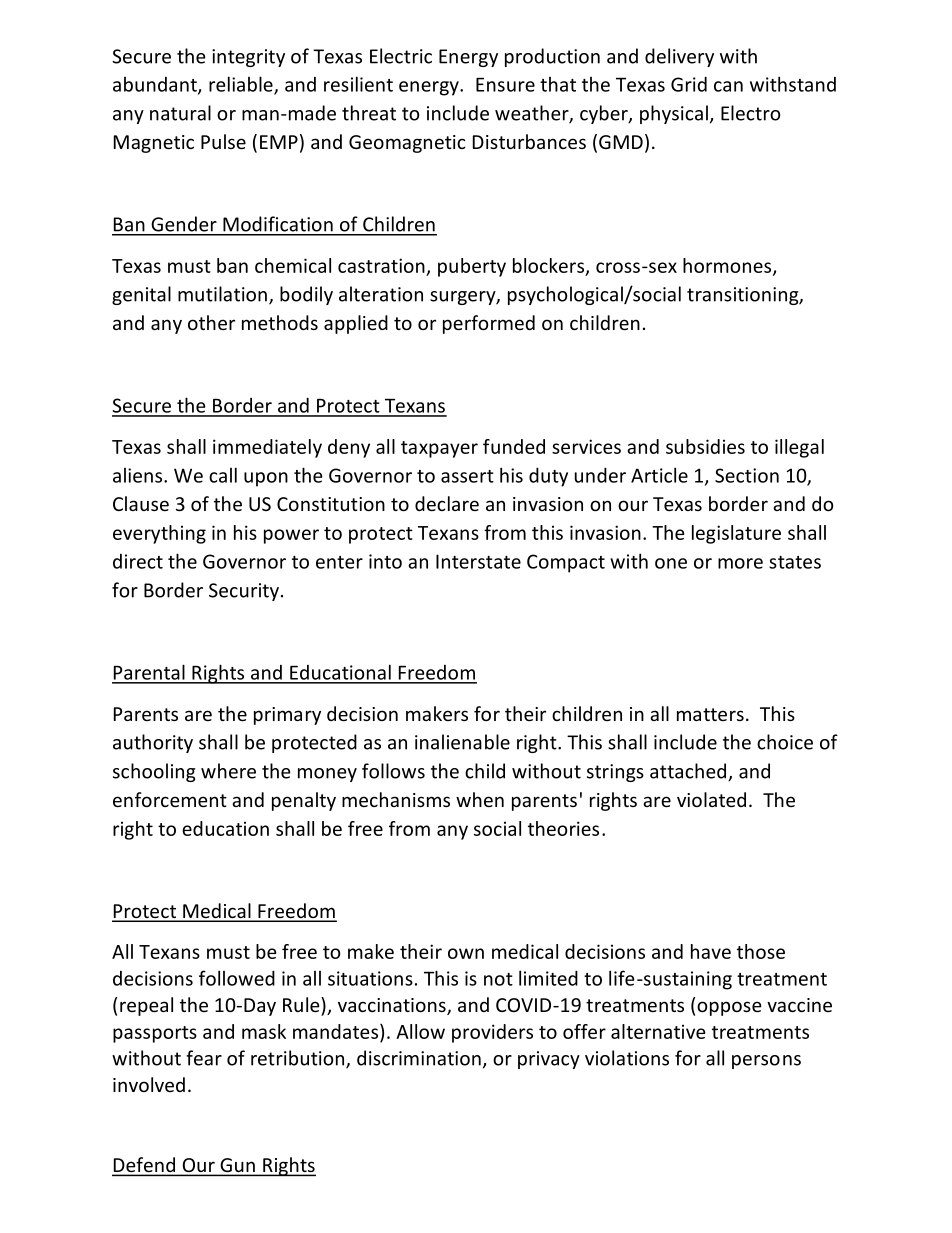 This image has width=952, height=1233. What do you see at coordinates (242, 85) in the image?
I see `reliable` at bounding box center [242, 85].
